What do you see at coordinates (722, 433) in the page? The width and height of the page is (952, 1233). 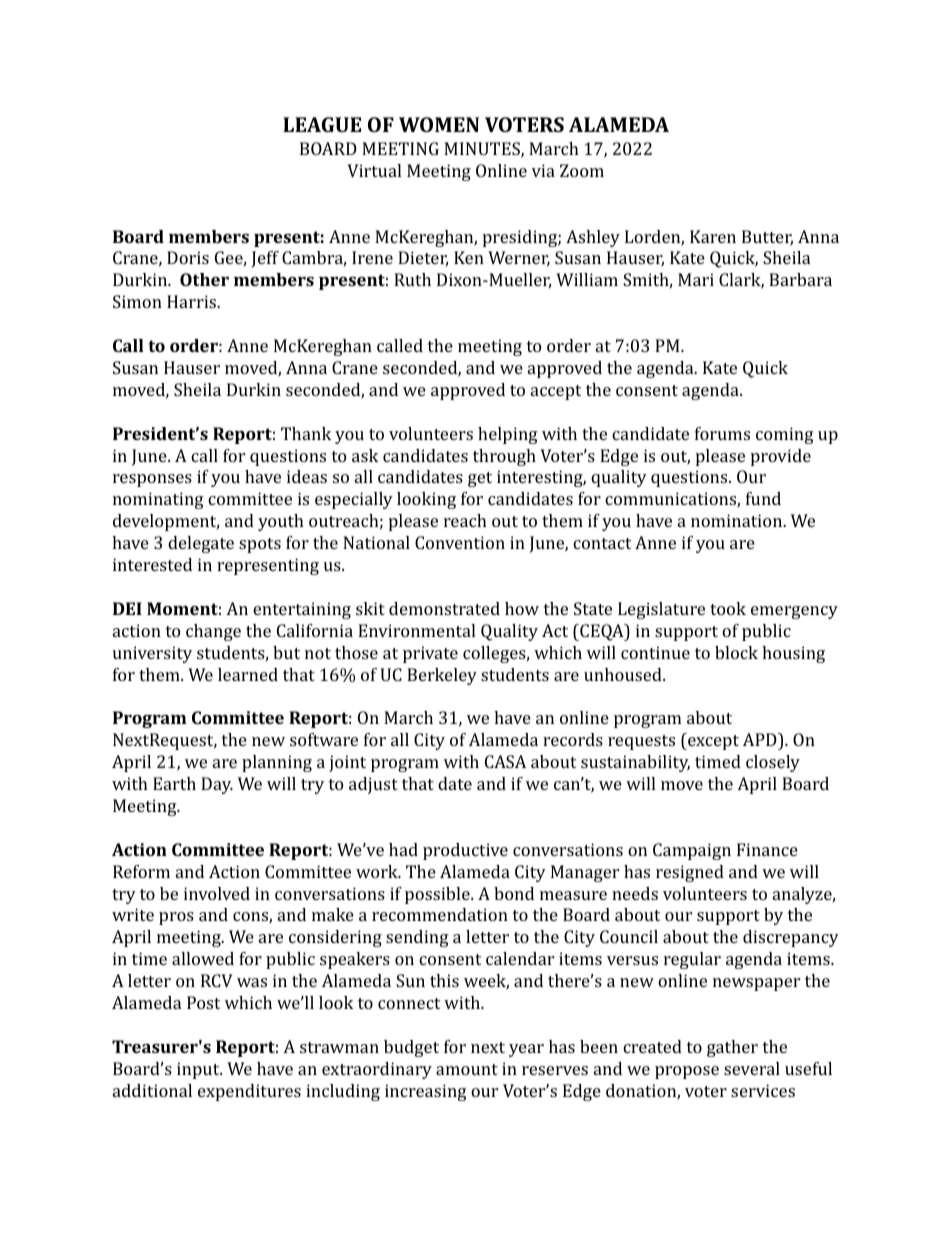 I see `forums` at bounding box center [722, 433].
